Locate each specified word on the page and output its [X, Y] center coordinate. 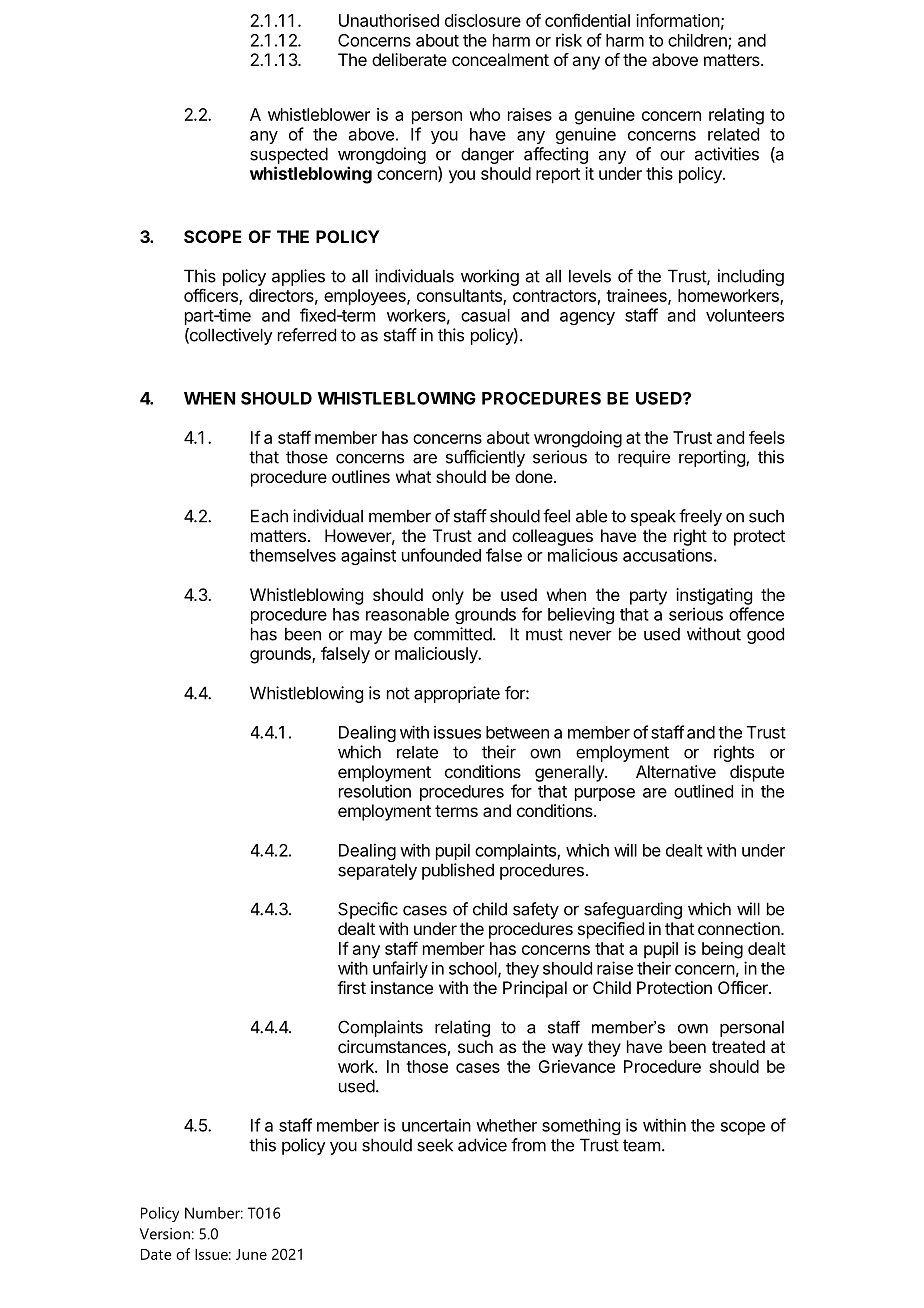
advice [482, 1145]
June [251, 1254]
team [641, 1145]
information [678, 20]
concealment [500, 59]
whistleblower [319, 114]
